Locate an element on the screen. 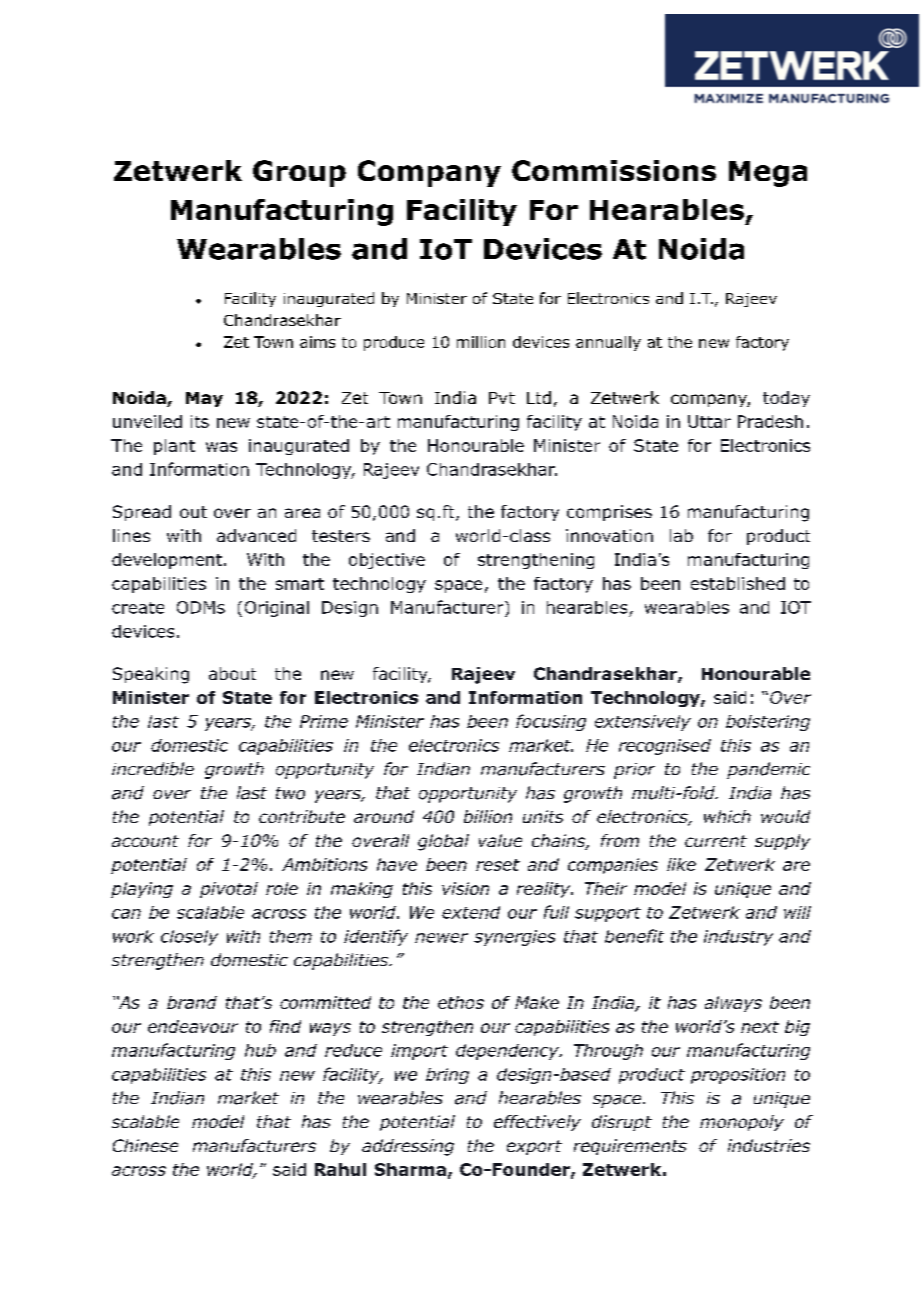  addressing is located at coordinates (408, 1147).
